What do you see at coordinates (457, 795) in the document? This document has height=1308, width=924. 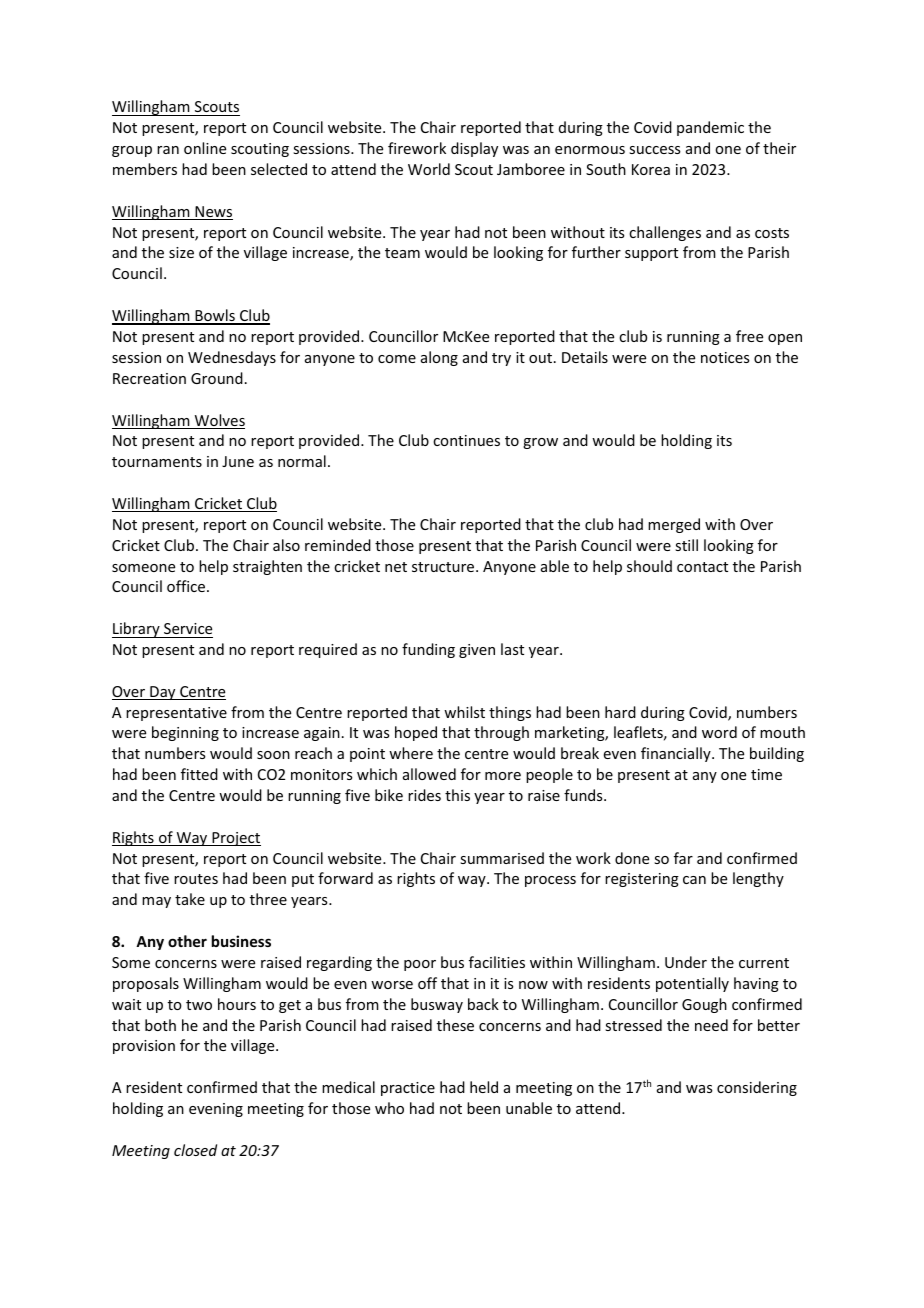 I see `this` at bounding box center [457, 795].
